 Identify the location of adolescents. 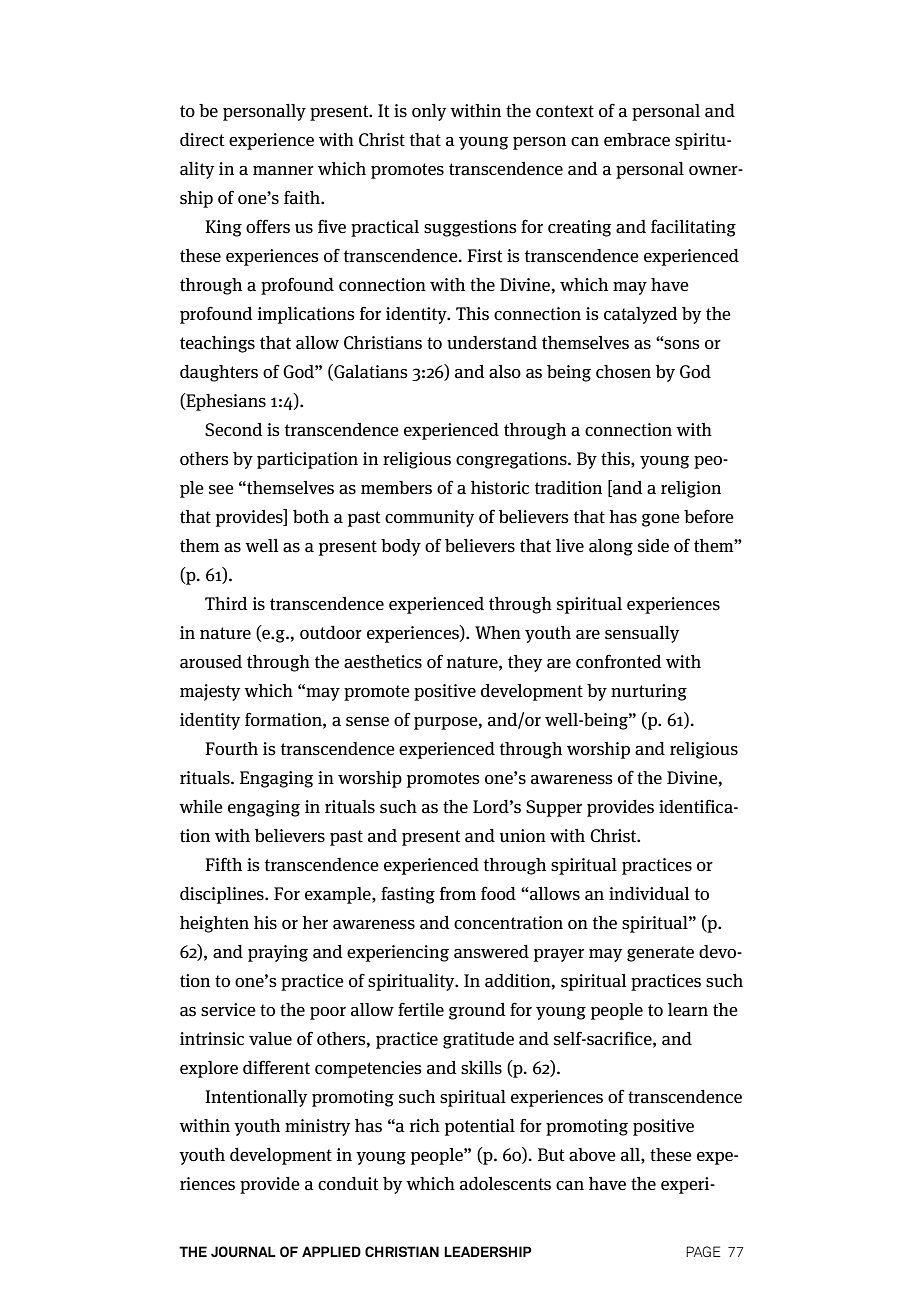
(505, 1184).
